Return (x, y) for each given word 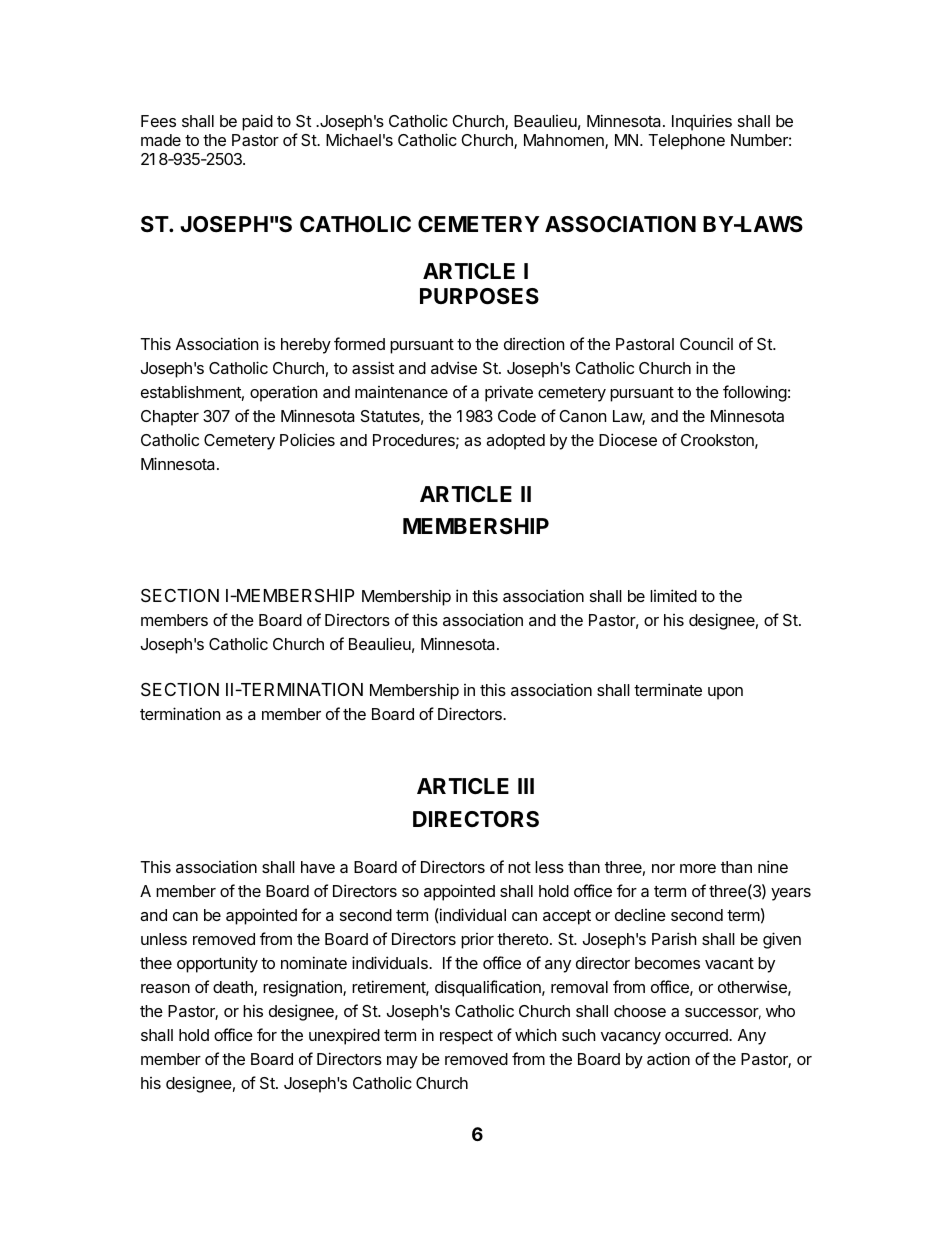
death (234, 988)
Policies (307, 439)
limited (673, 595)
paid (257, 122)
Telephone (686, 142)
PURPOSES (479, 296)
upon (725, 693)
